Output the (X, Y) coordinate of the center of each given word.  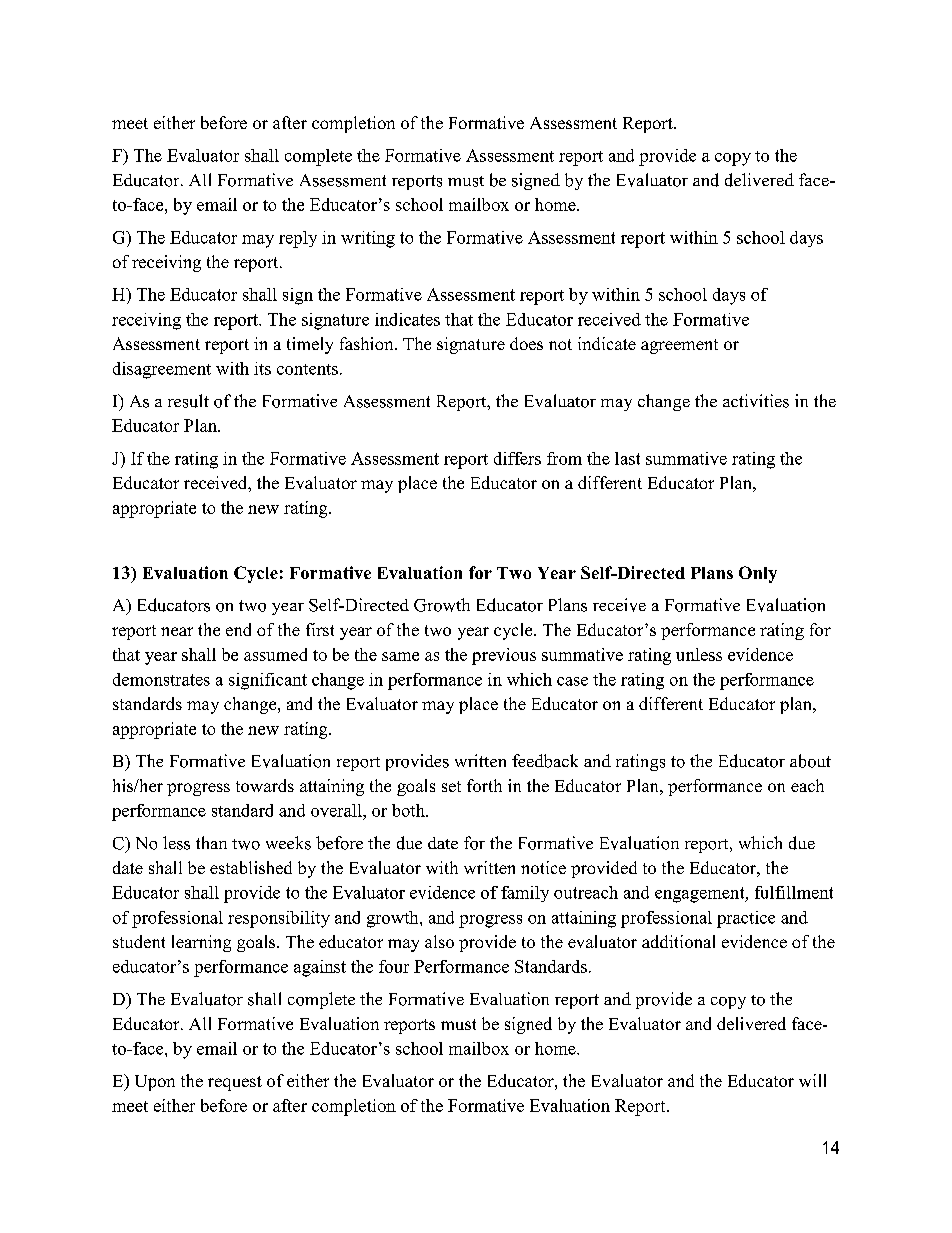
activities (756, 401)
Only (758, 574)
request (235, 1083)
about (810, 761)
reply (298, 239)
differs (517, 458)
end (238, 629)
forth (484, 785)
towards (265, 785)
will (812, 1080)
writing (368, 239)
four (394, 966)
